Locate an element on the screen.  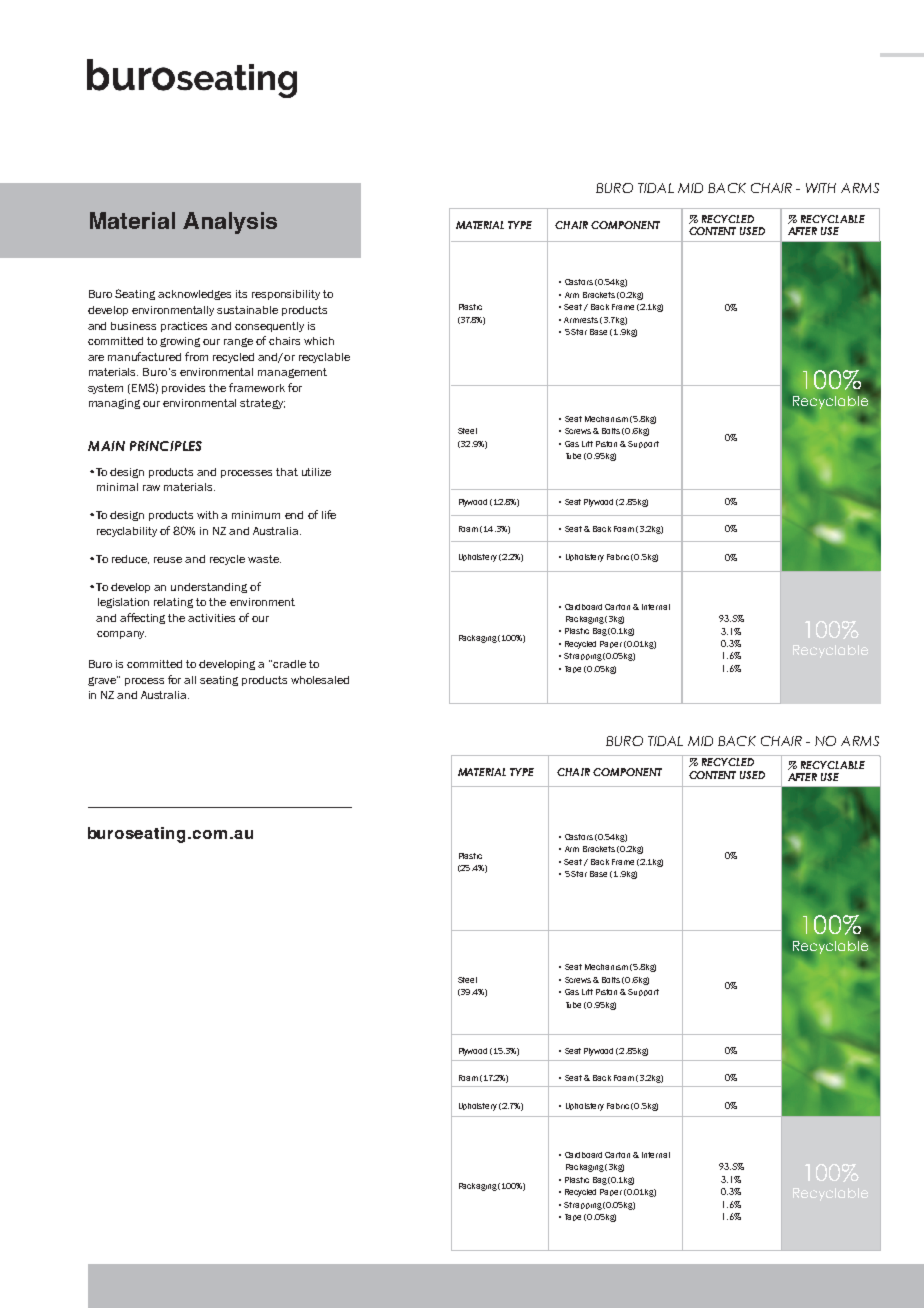
grave is located at coordinates (103, 681).
